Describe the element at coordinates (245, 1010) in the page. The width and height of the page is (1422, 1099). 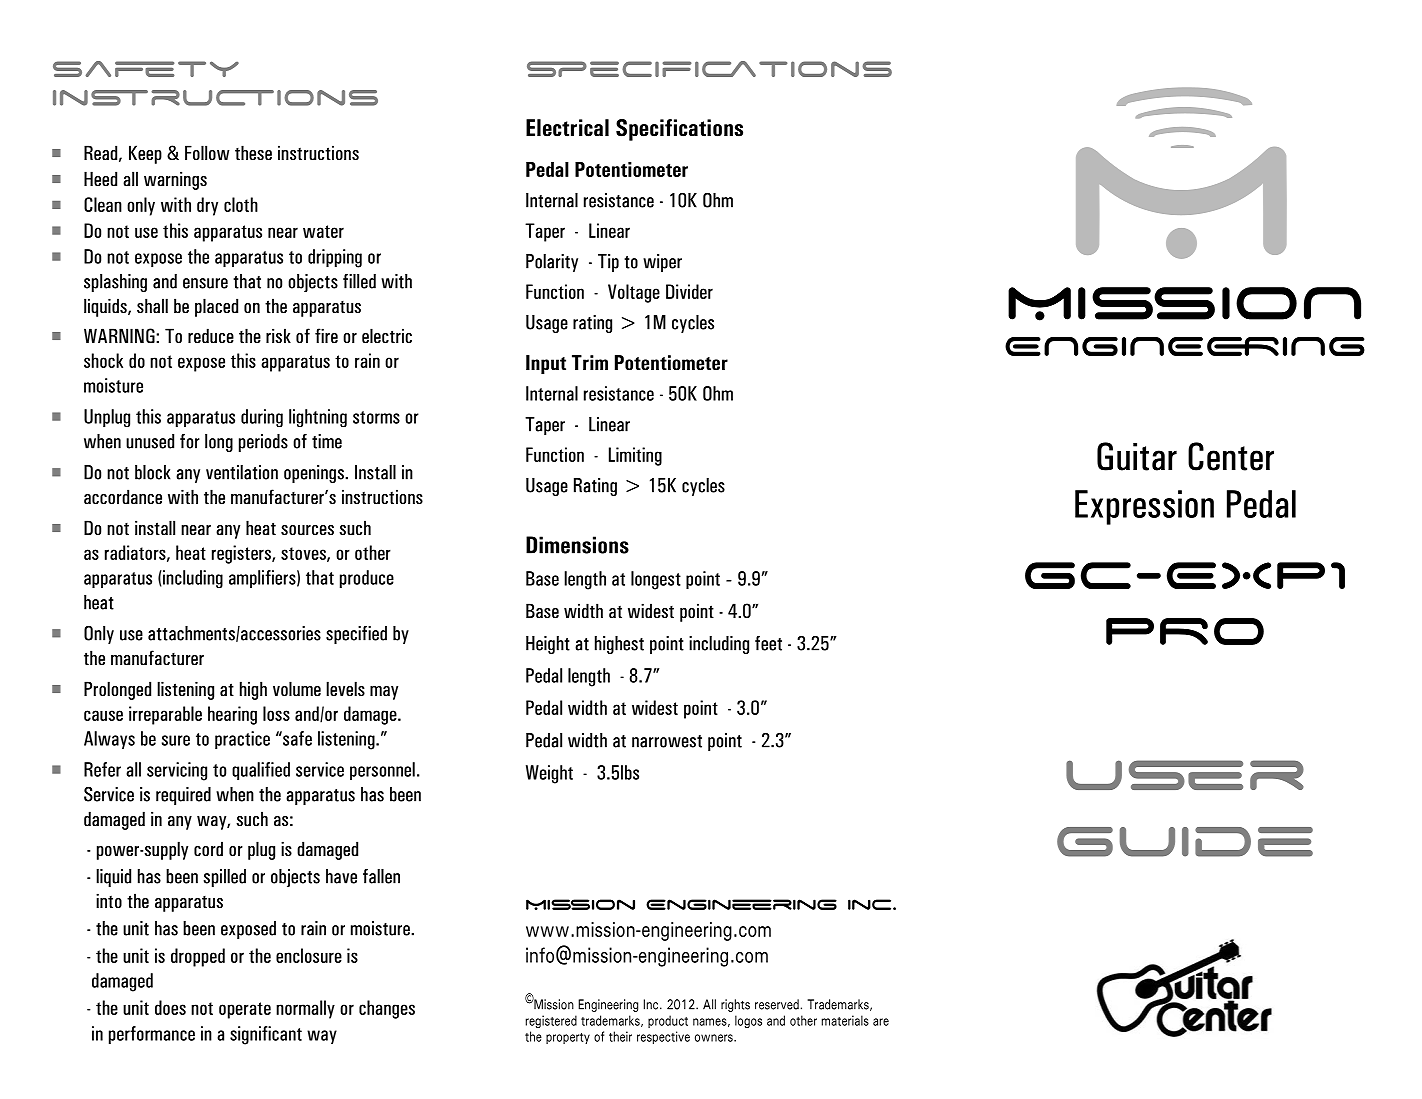
I see `operate` at that location.
